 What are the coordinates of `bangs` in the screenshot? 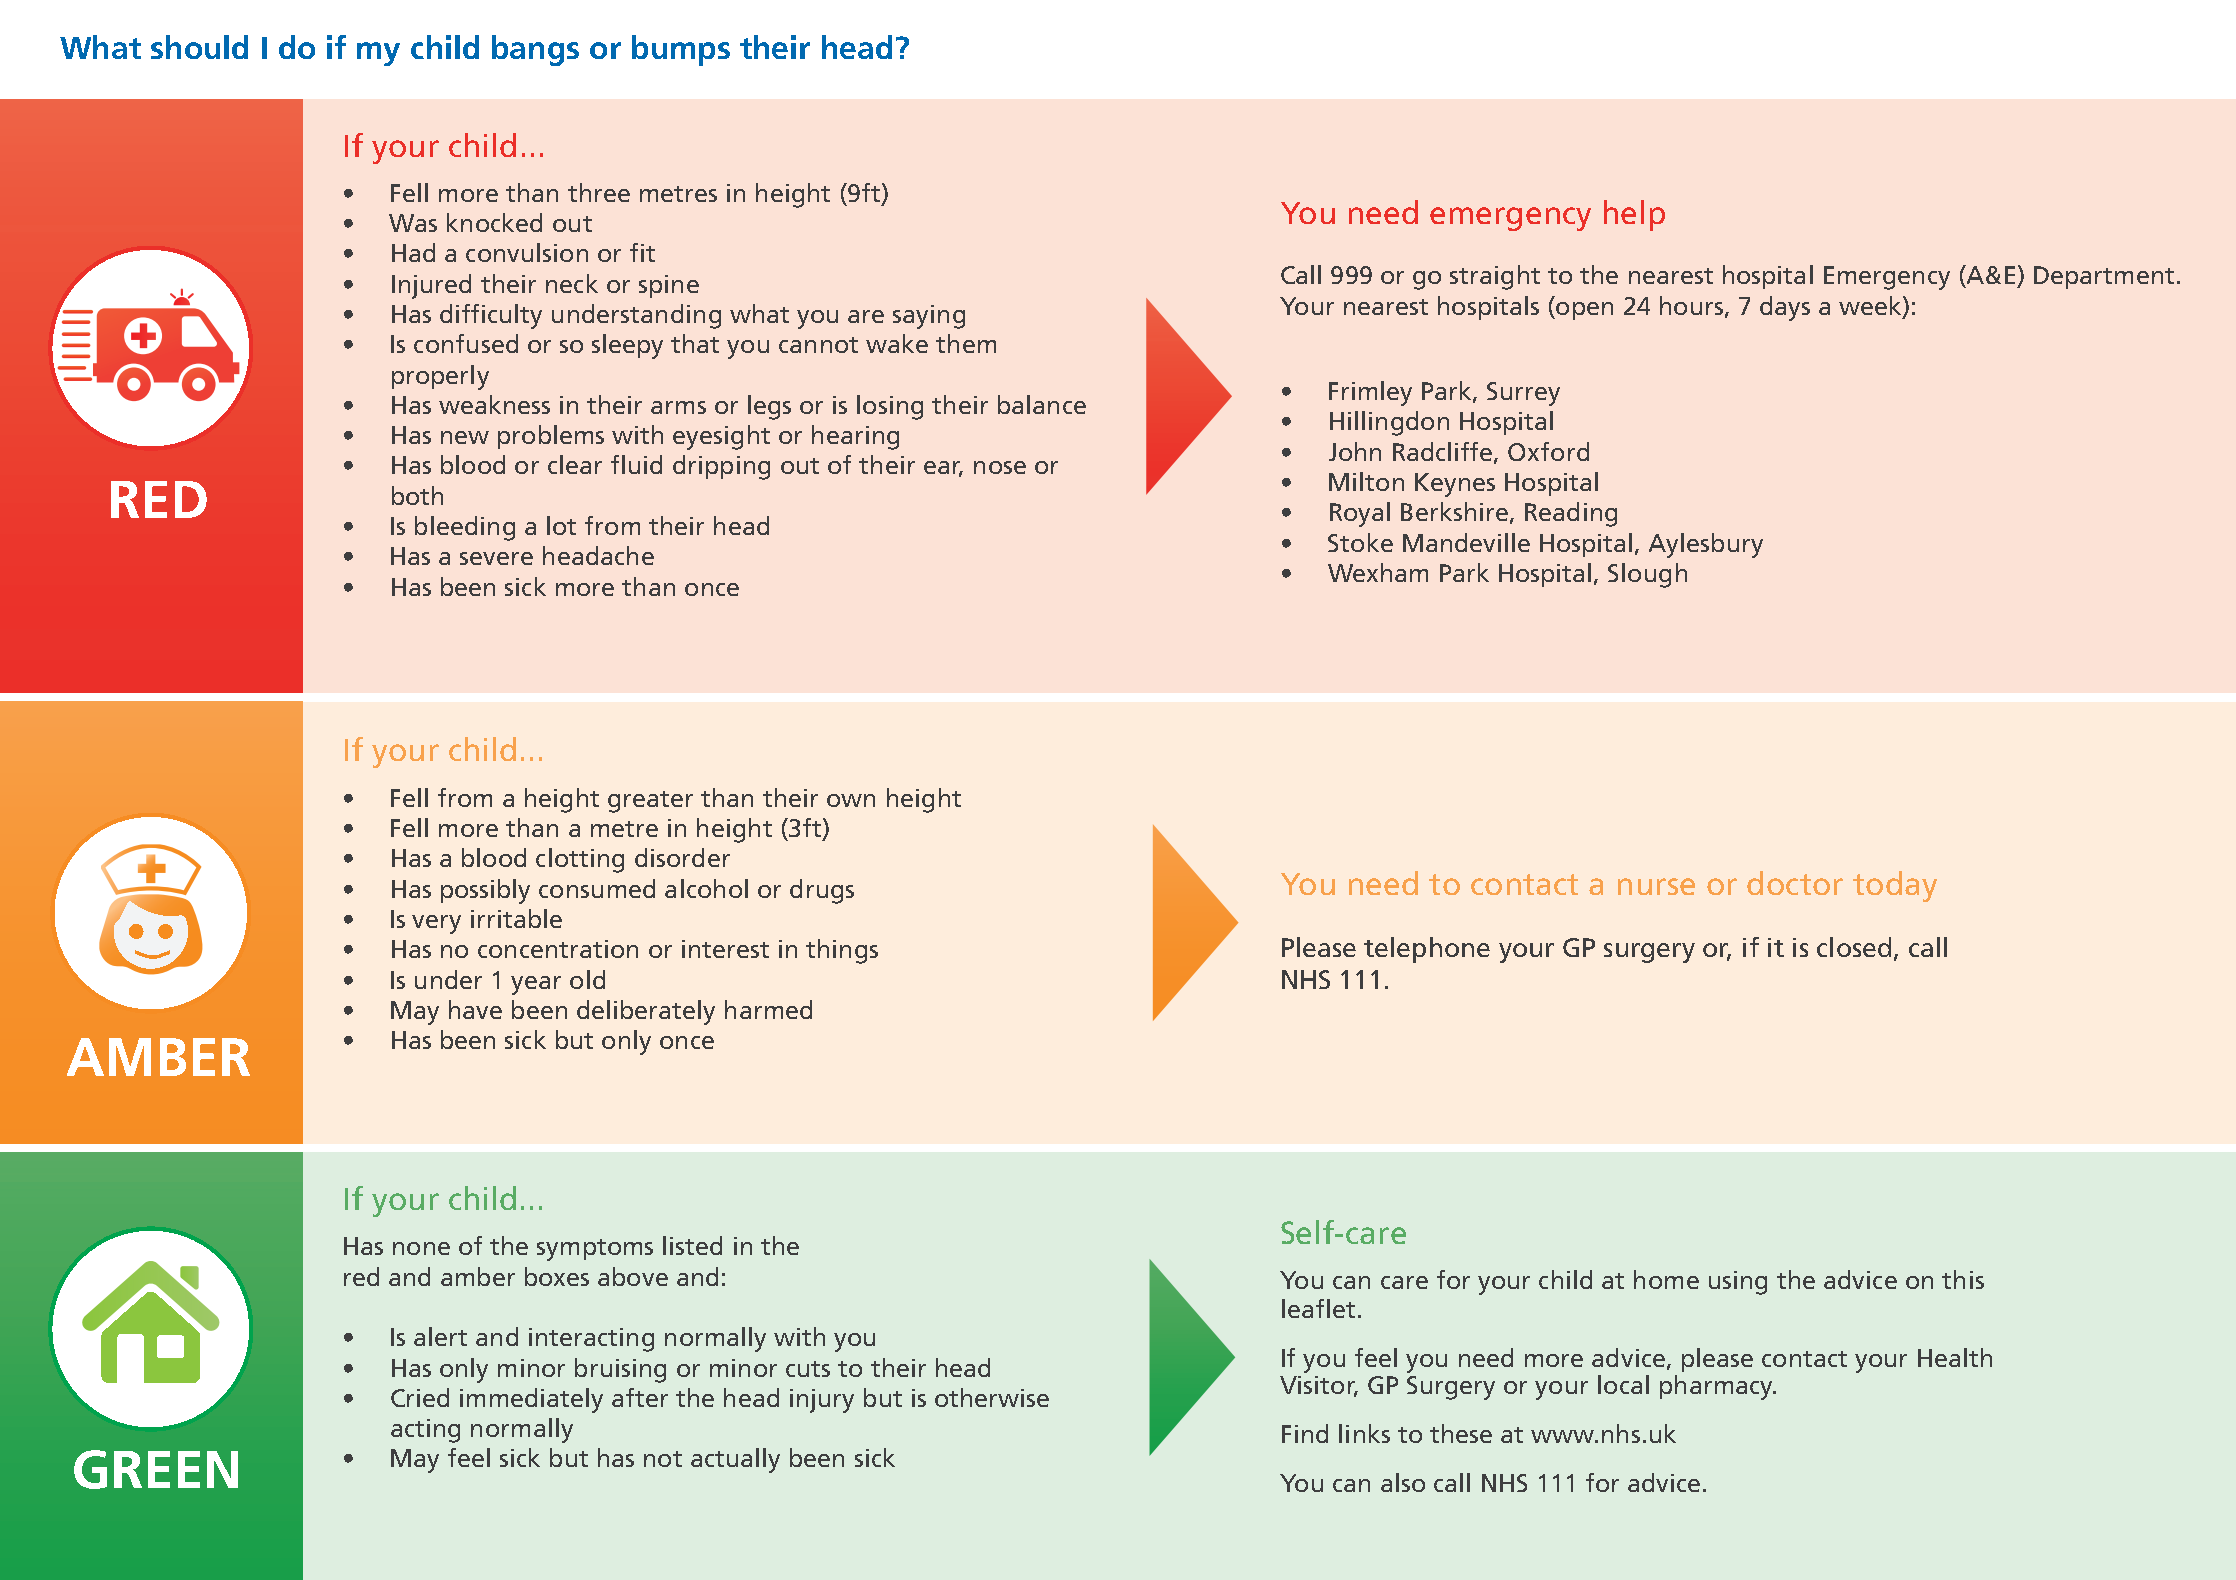 It's located at (535, 50).
